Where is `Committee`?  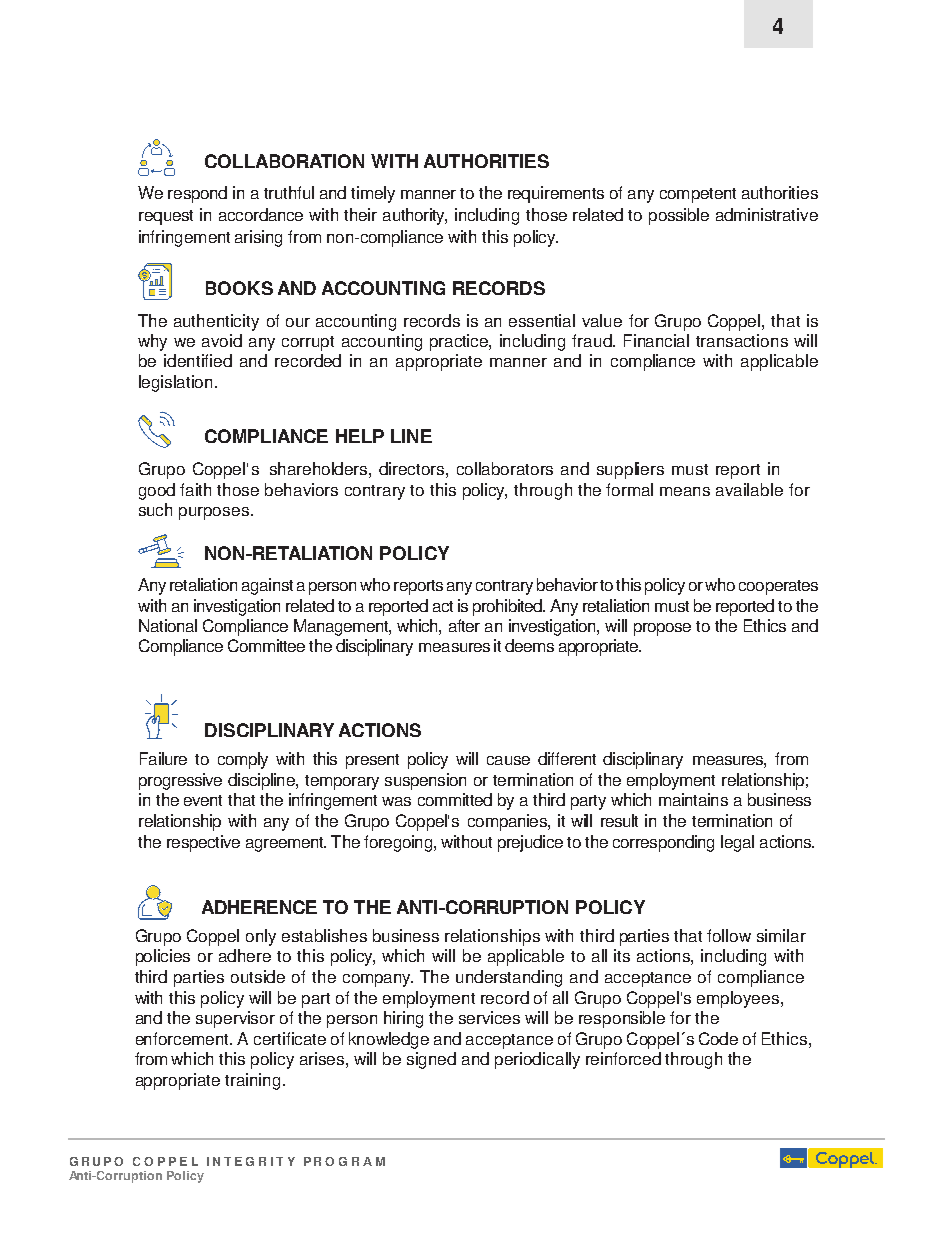
Committee is located at coordinates (266, 645).
